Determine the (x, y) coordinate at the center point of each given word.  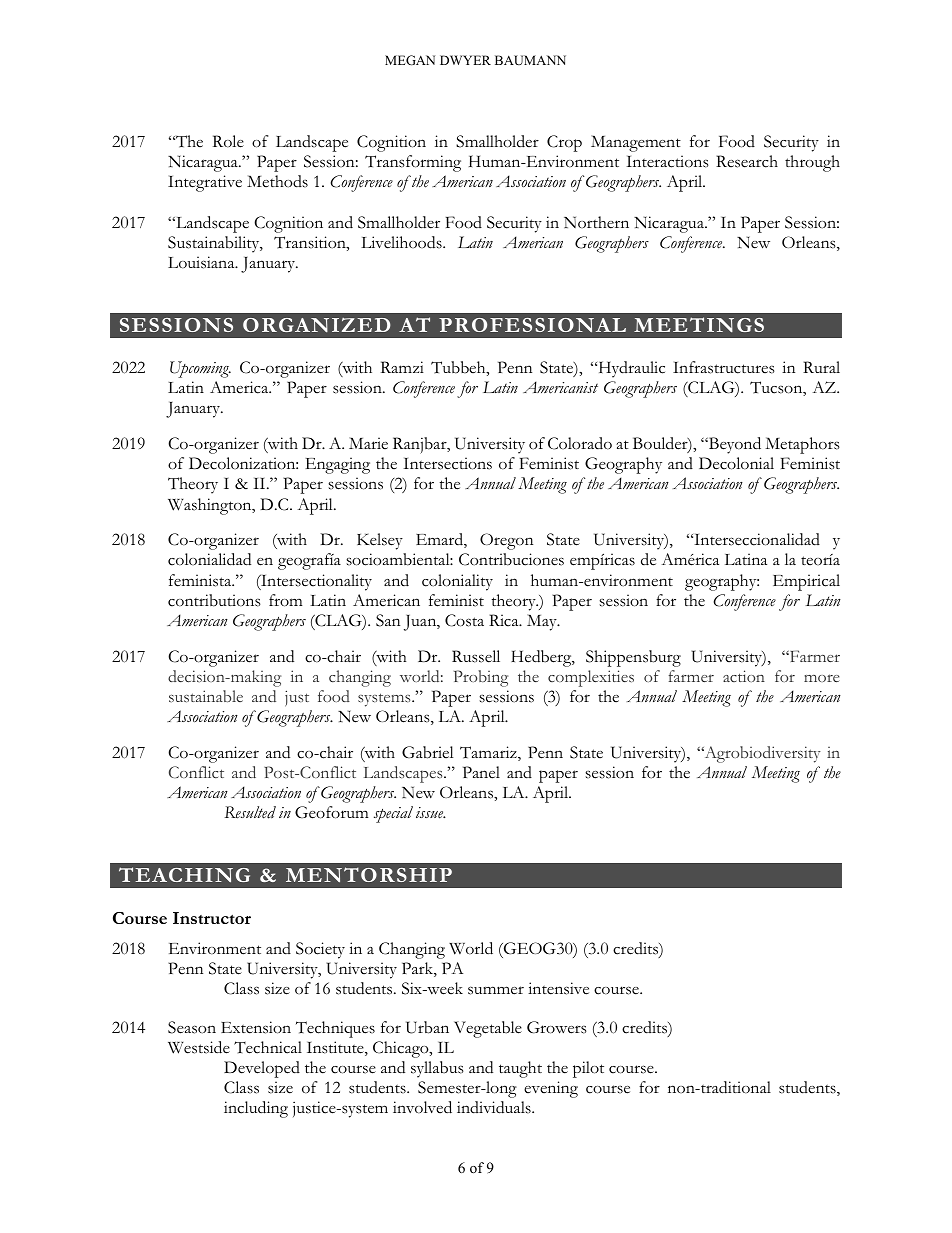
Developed (262, 1069)
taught (520, 1069)
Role (228, 141)
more (822, 678)
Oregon (506, 541)
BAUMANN (530, 60)
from (286, 600)
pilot (588, 1069)
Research (747, 161)
